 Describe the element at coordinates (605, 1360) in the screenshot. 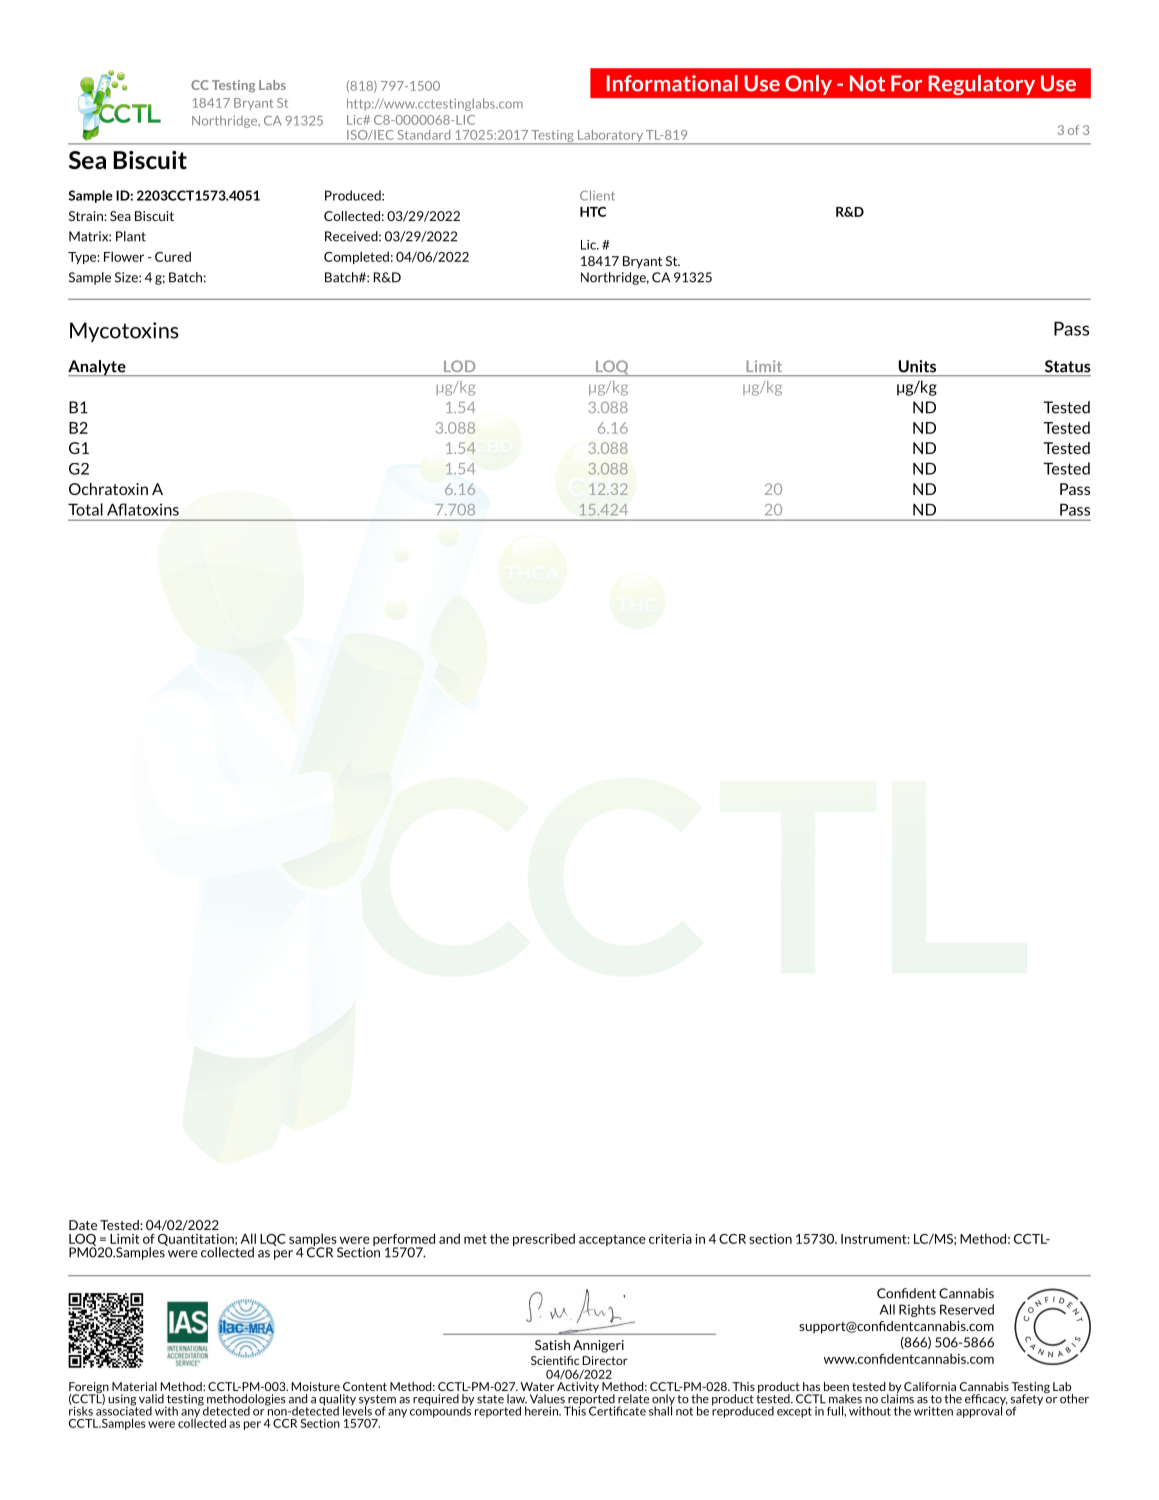

I see `Director` at that location.
